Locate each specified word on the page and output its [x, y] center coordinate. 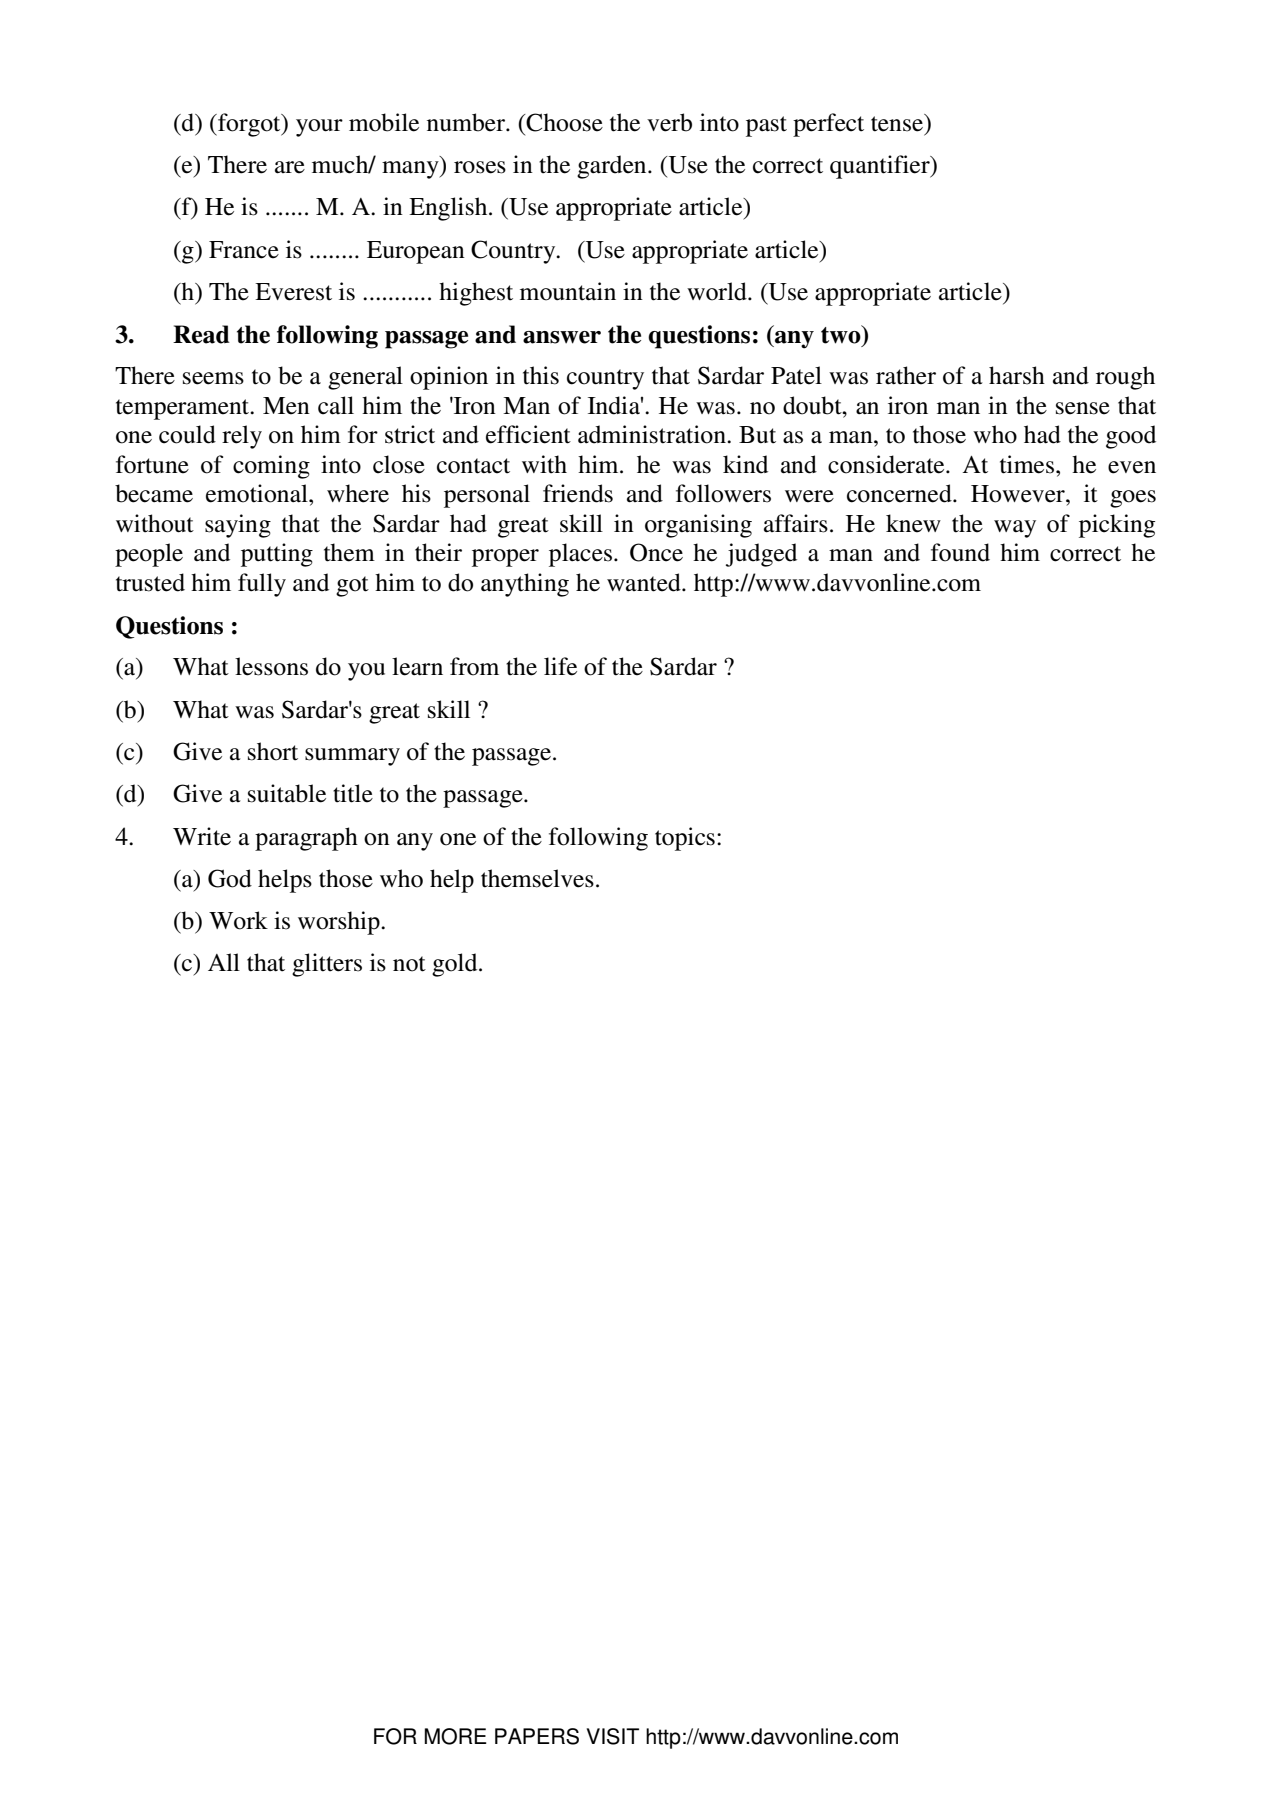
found [960, 552]
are [290, 167]
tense [898, 123]
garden [613, 167]
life [560, 666]
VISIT [613, 1736]
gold [456, 965]
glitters [327, 965]
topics [685, 839]
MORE [455, 1736]
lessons [271, 666]
